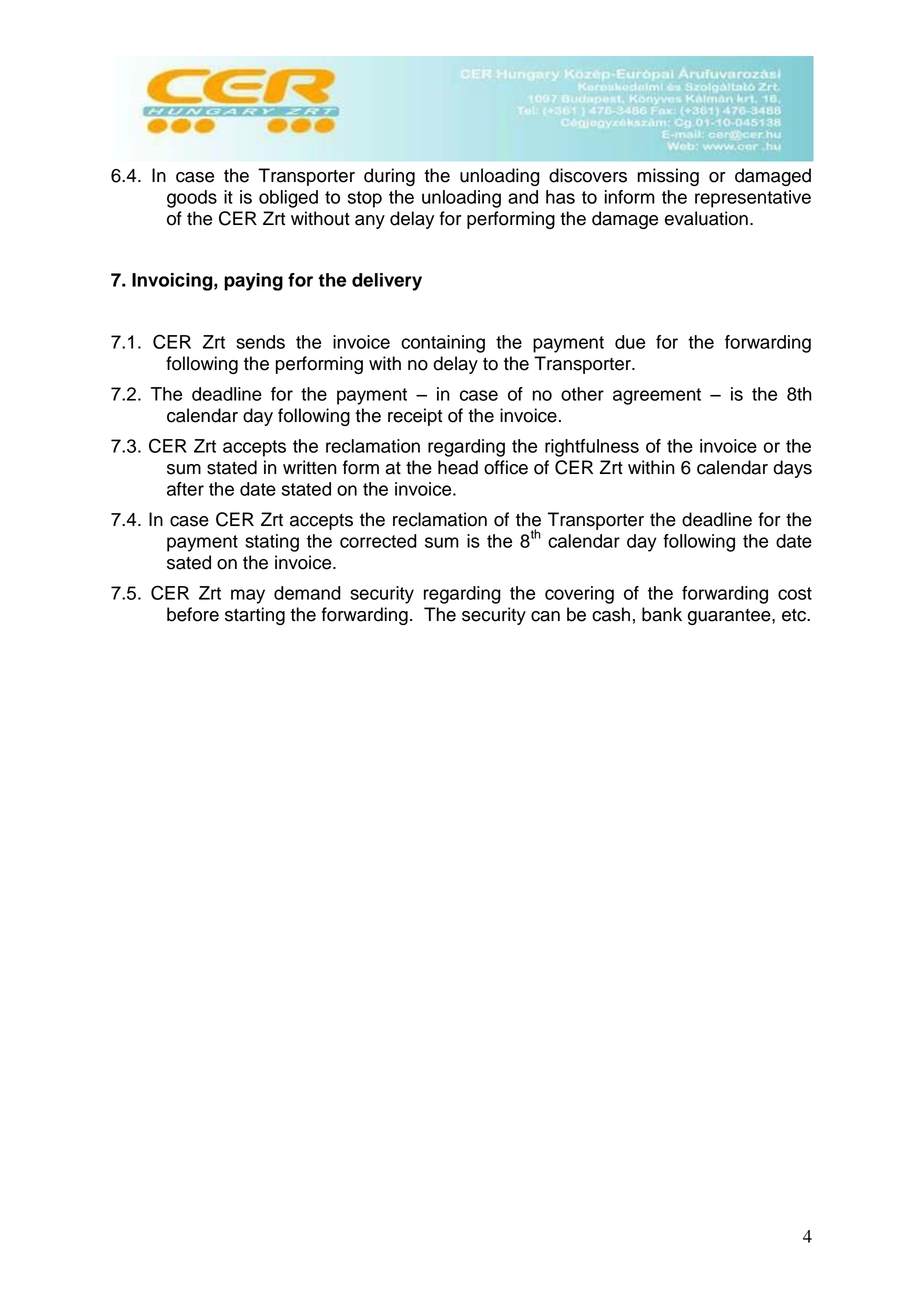 The image size is (924, 1308). What do you see at coordinates (630, 342) in the screenshot?
I see `due` at bounding box center [630, 342].
